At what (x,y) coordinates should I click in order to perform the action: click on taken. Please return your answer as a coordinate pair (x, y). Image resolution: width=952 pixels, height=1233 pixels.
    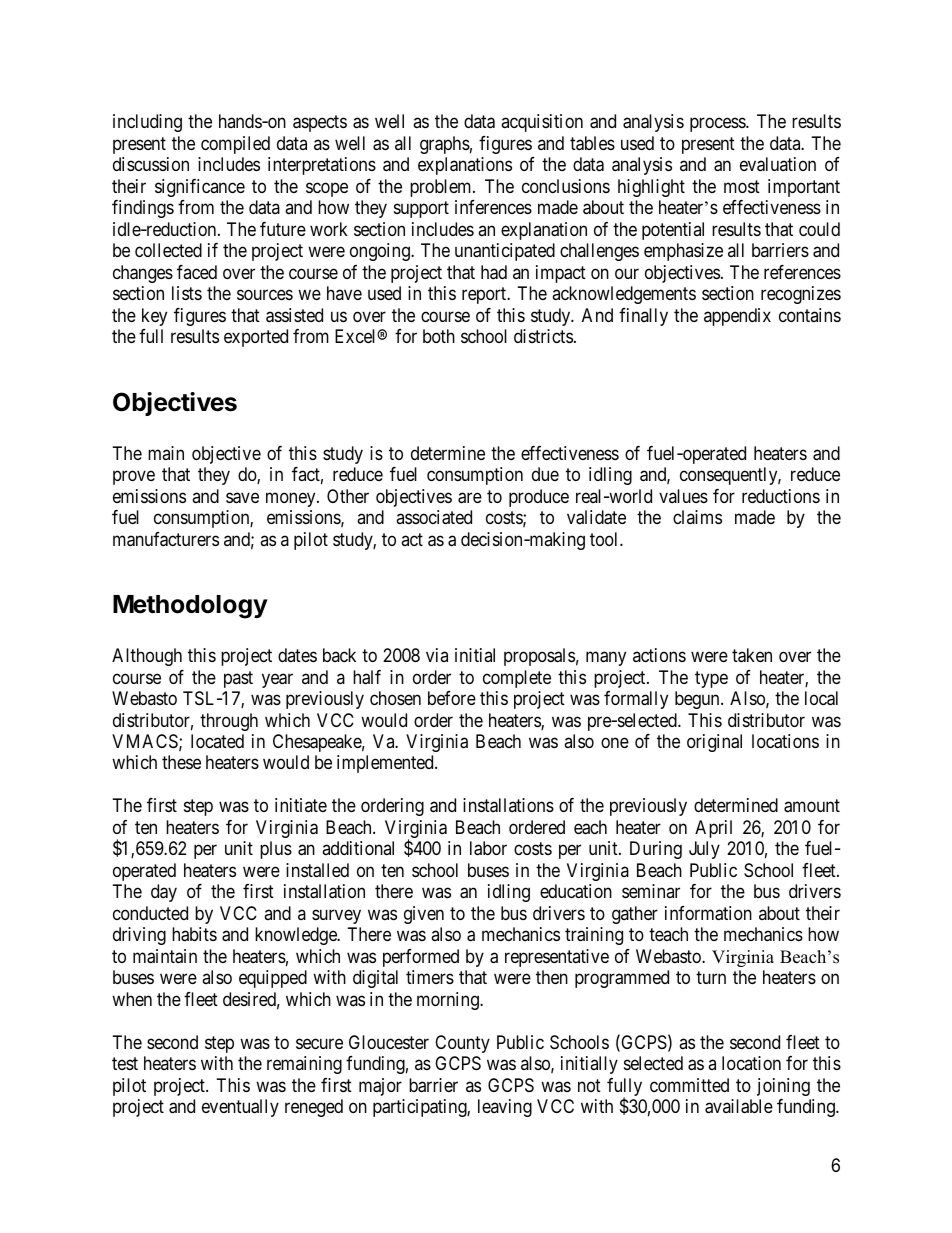
    Looking at the image, I should click on (752, 655).
